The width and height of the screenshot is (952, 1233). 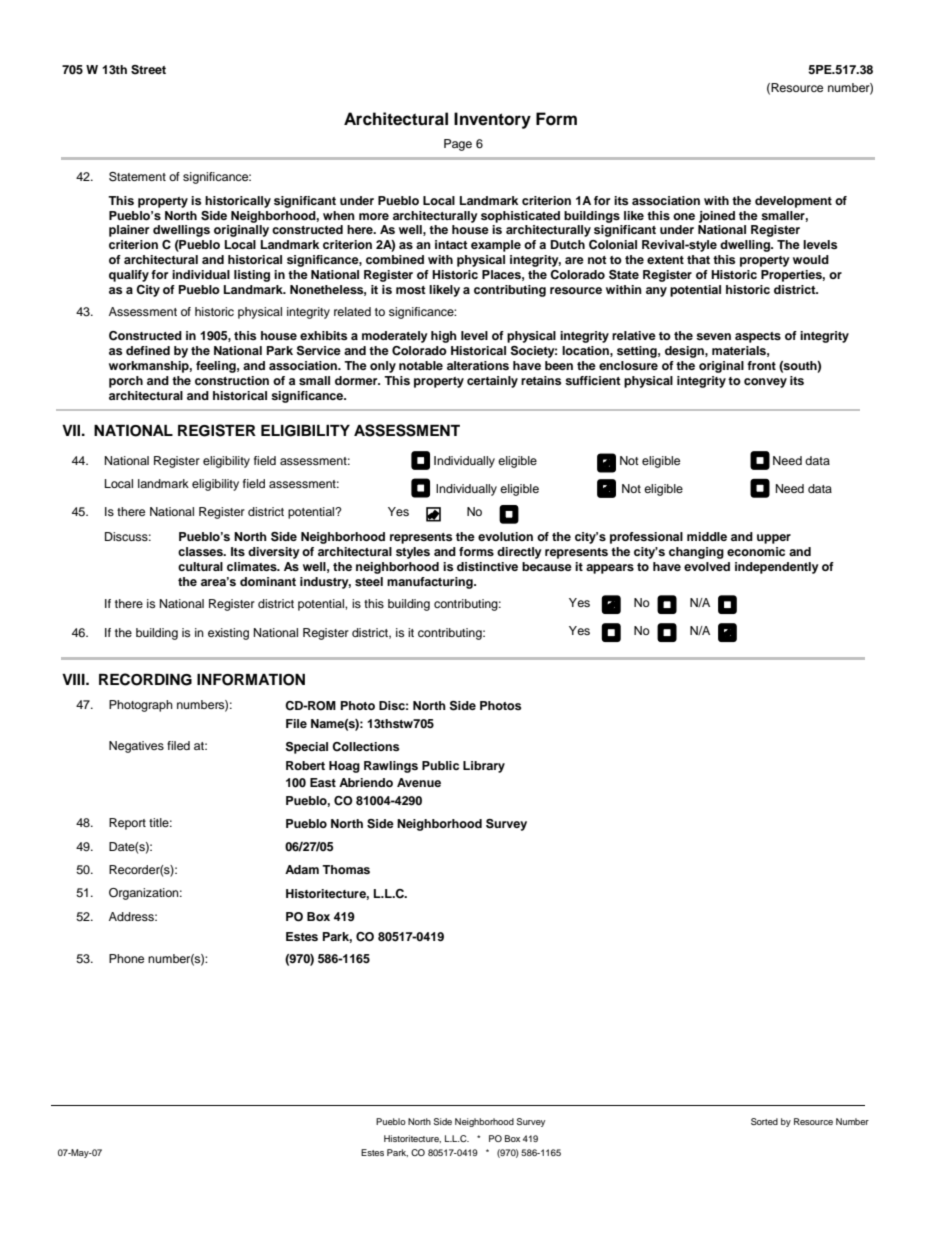 I want to click on construction, so click(x=232, y=380).
